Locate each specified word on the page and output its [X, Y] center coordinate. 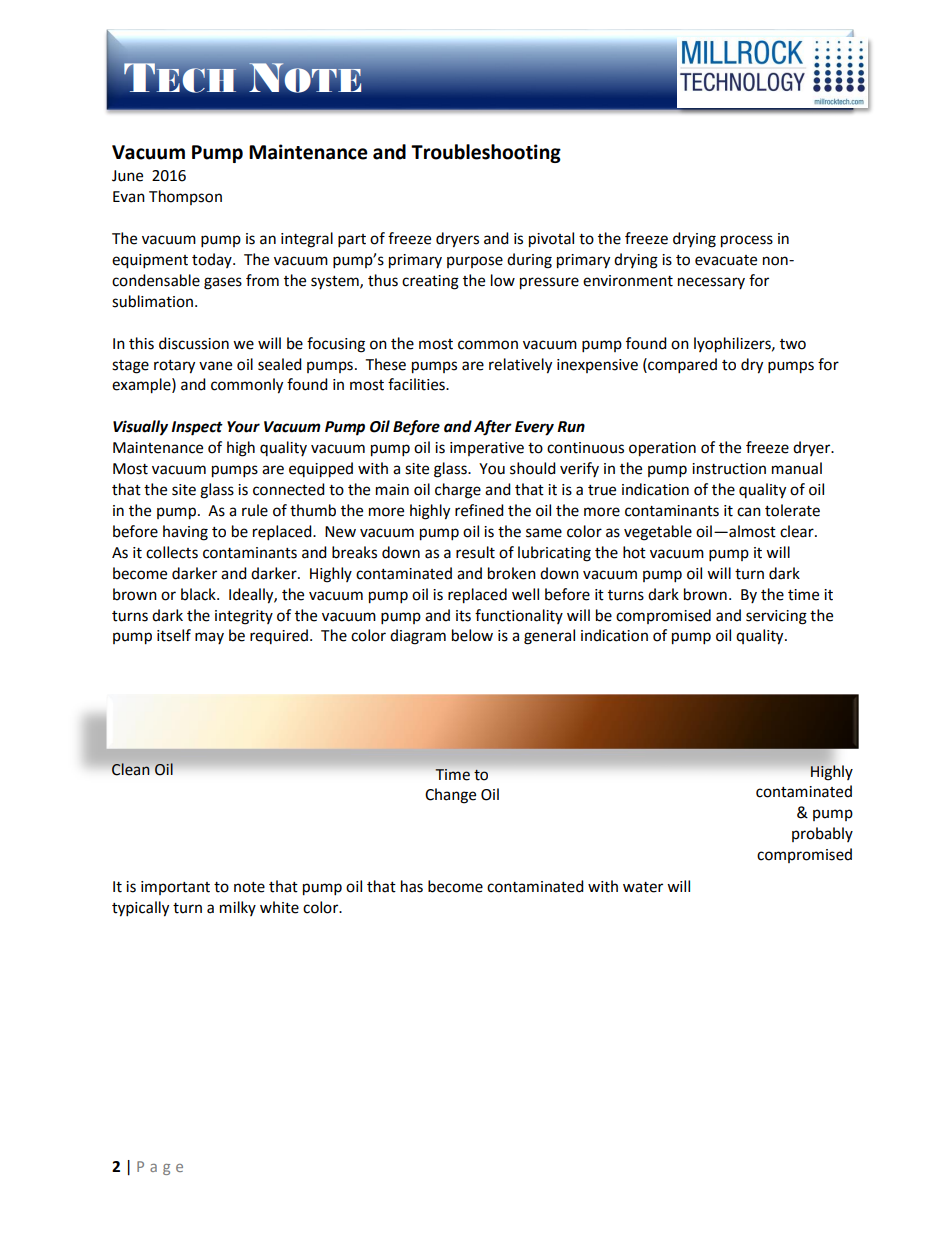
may [209, 638]
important [175, 888]
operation [662, 449]
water [643, 887]
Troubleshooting [486, 153]
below [472, 635]
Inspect [197, 428]
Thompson [185, 197]
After [493, 428]
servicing [776, 617]
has [412, 886]
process [747, 241]
